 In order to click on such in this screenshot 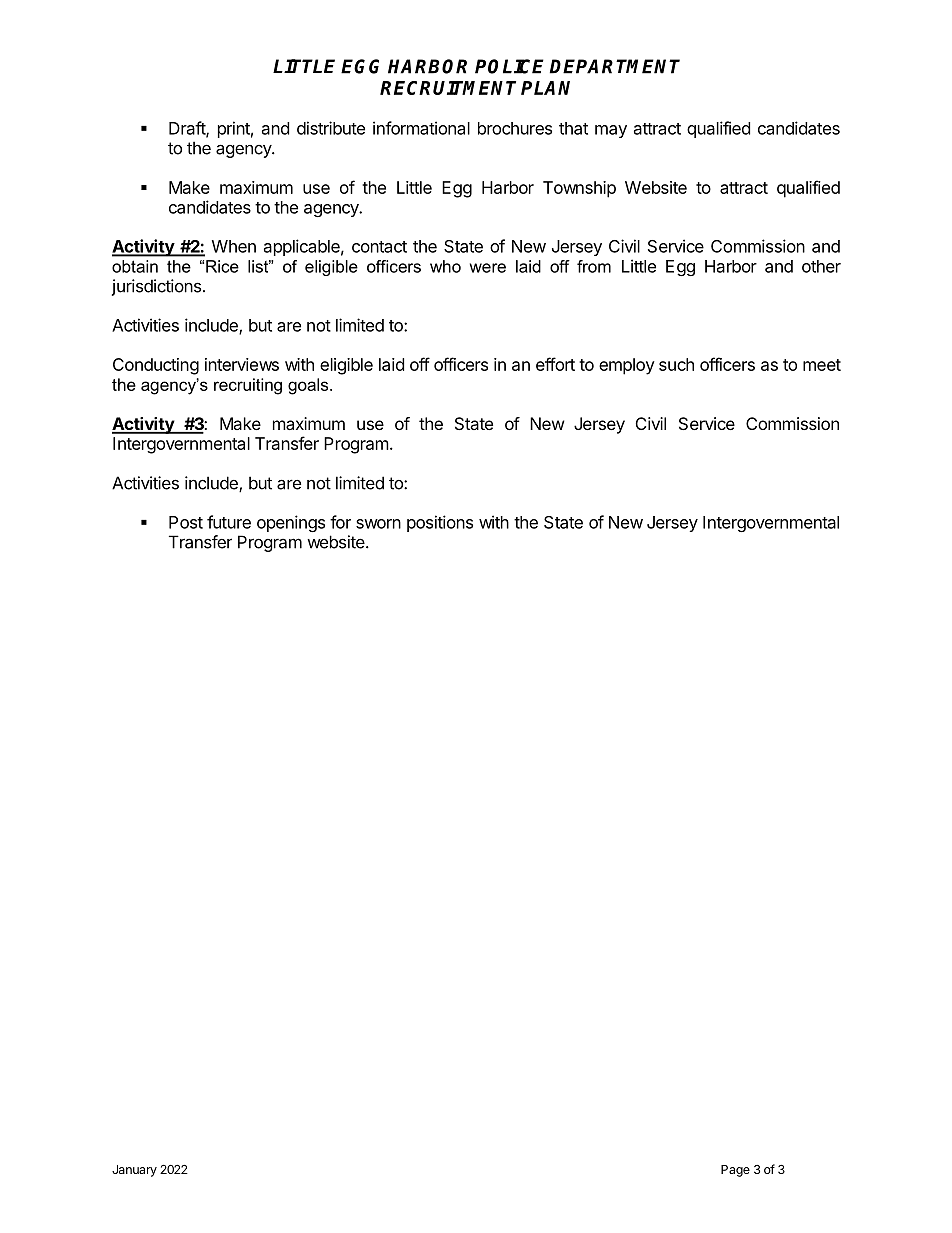, I will do `click(676, 364)`.
